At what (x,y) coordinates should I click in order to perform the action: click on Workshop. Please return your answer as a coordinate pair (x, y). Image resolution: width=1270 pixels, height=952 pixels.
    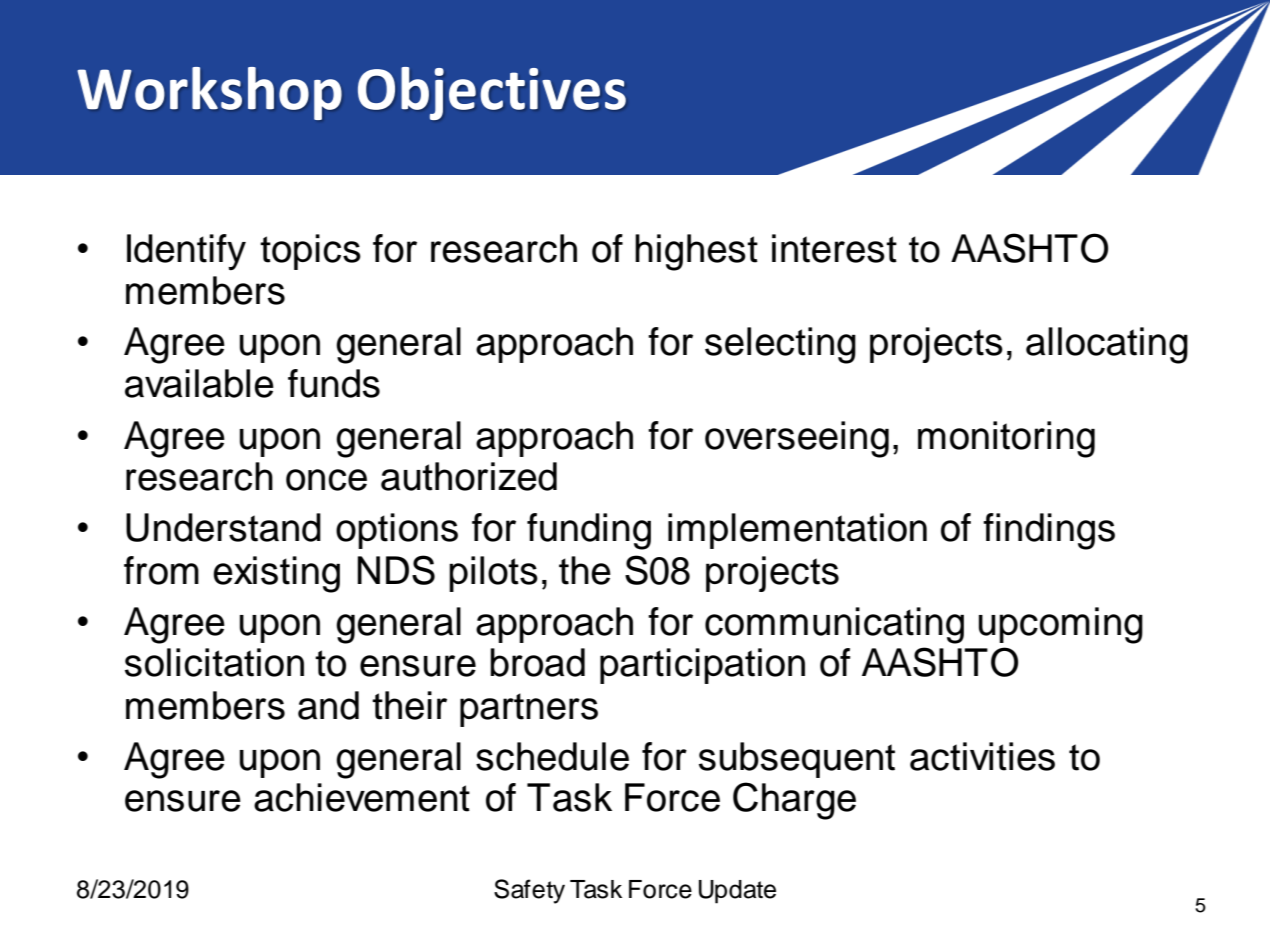
    Looking at the image, I should click on (209, 93).
